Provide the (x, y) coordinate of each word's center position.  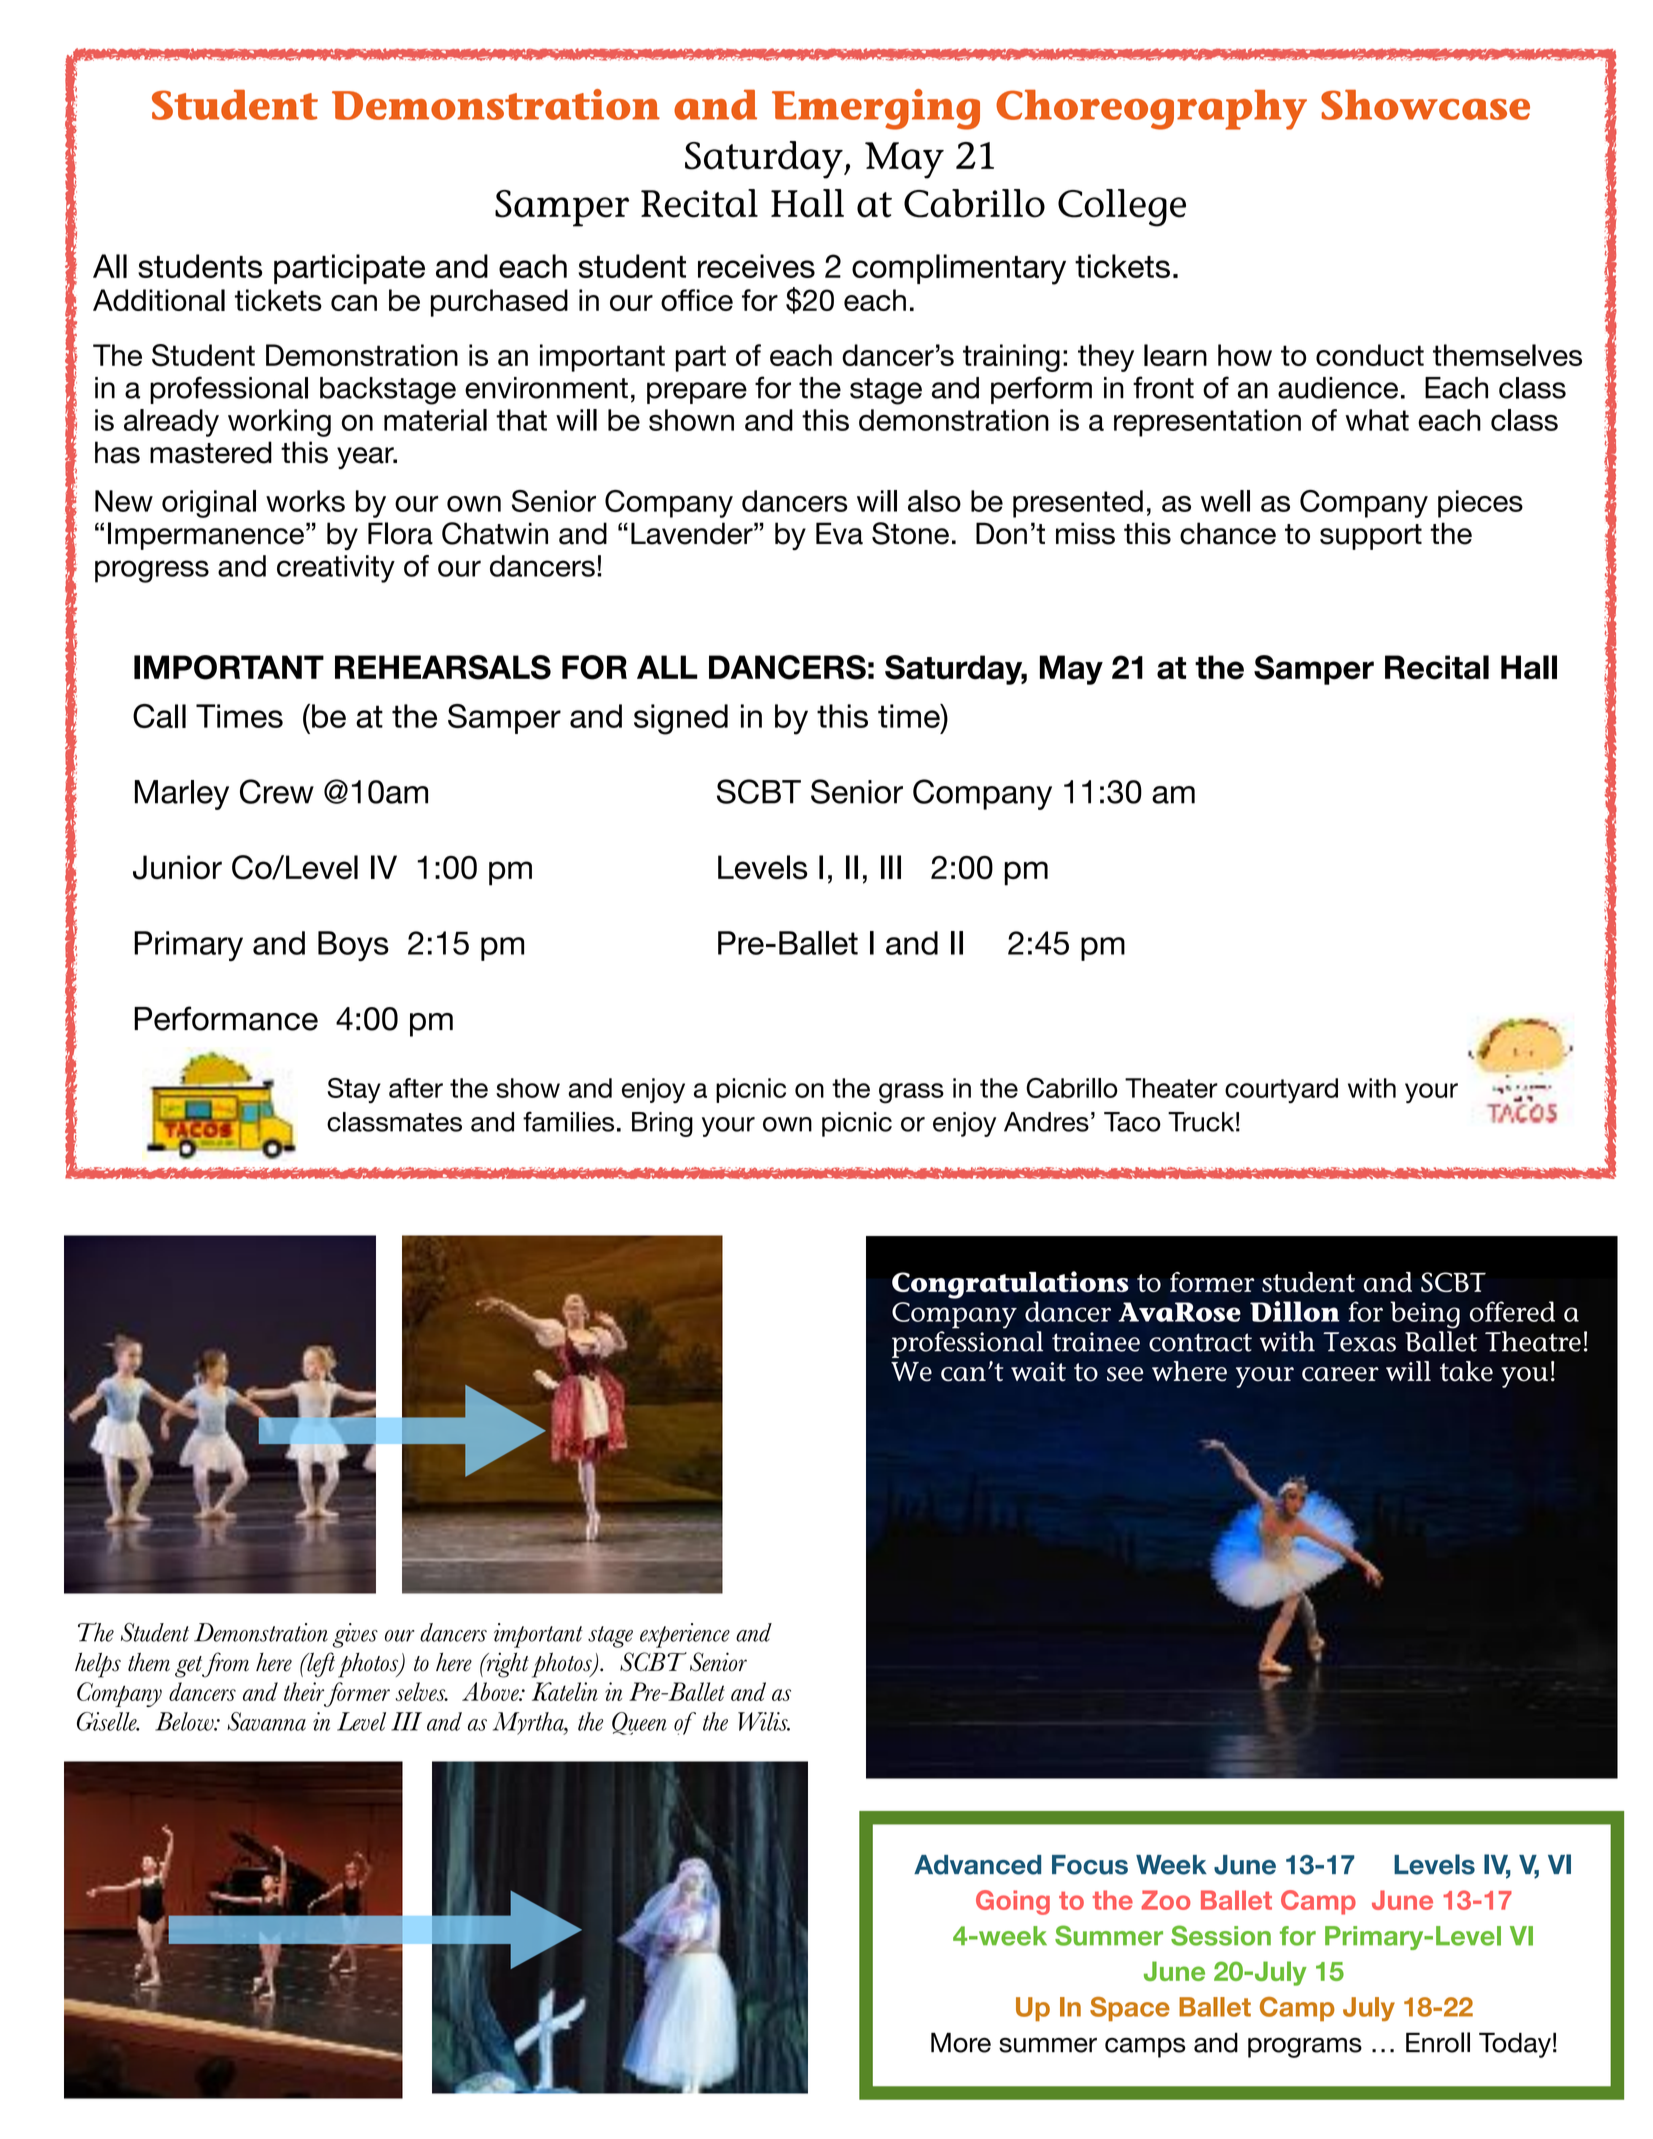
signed (681, 719)
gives (355, 1635)
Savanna (266, 1721)
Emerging (876, 109)
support (1371, 537)
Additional (159, 300)
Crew (277, 791)
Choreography (1151, 109)
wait (1038, 1372)
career (1340, 1374)
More (961, 2042)
